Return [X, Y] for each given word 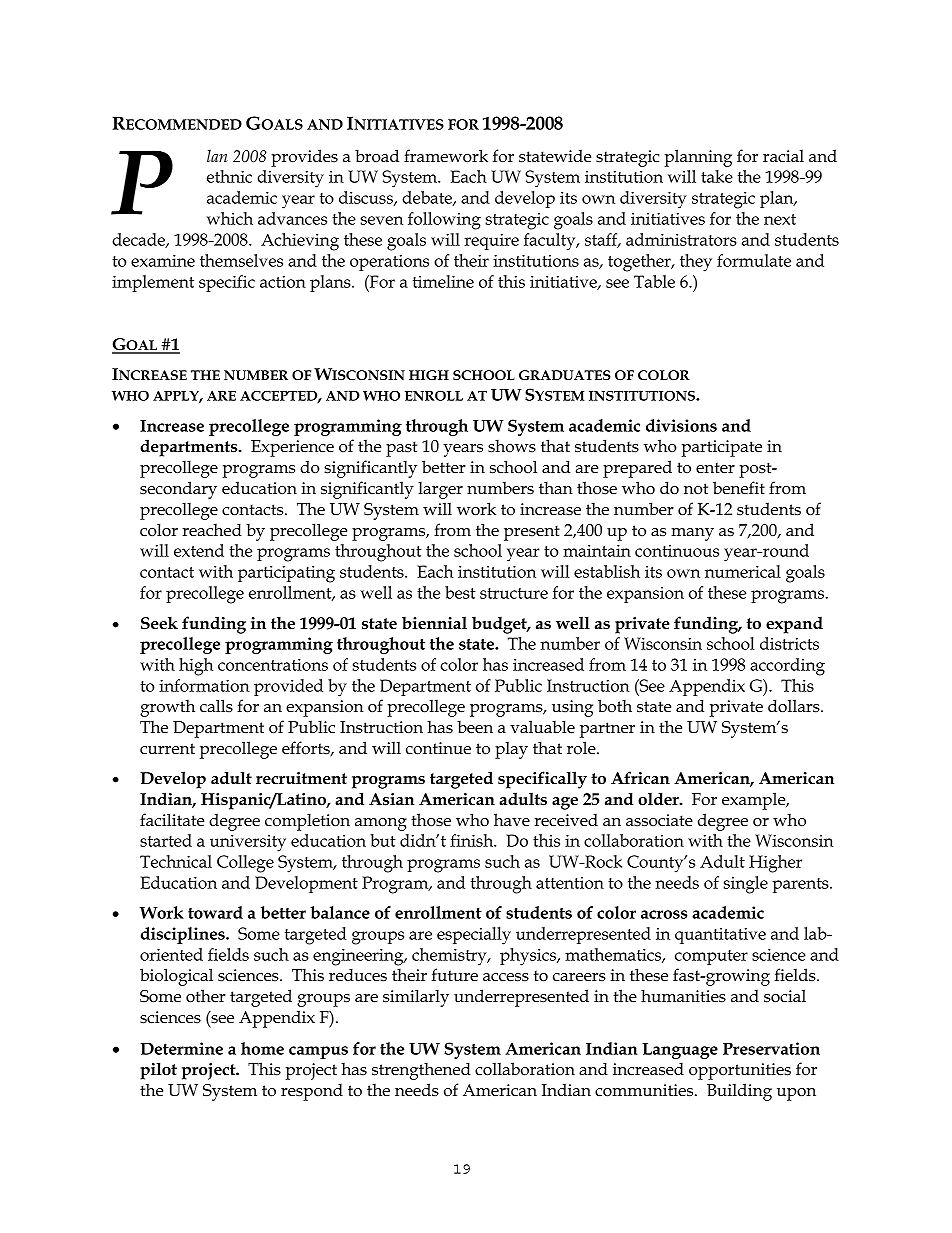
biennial [434, 623]
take [717, 176]
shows [512, 446]
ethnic [229, 176]
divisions [681, 425]
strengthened [421, 1071]
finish [473, 840]
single [746, 885]
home [262, 1048]
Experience [292, 448]
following [444, 221]
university [248, 843]
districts [789, 643]
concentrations [273, 665]
